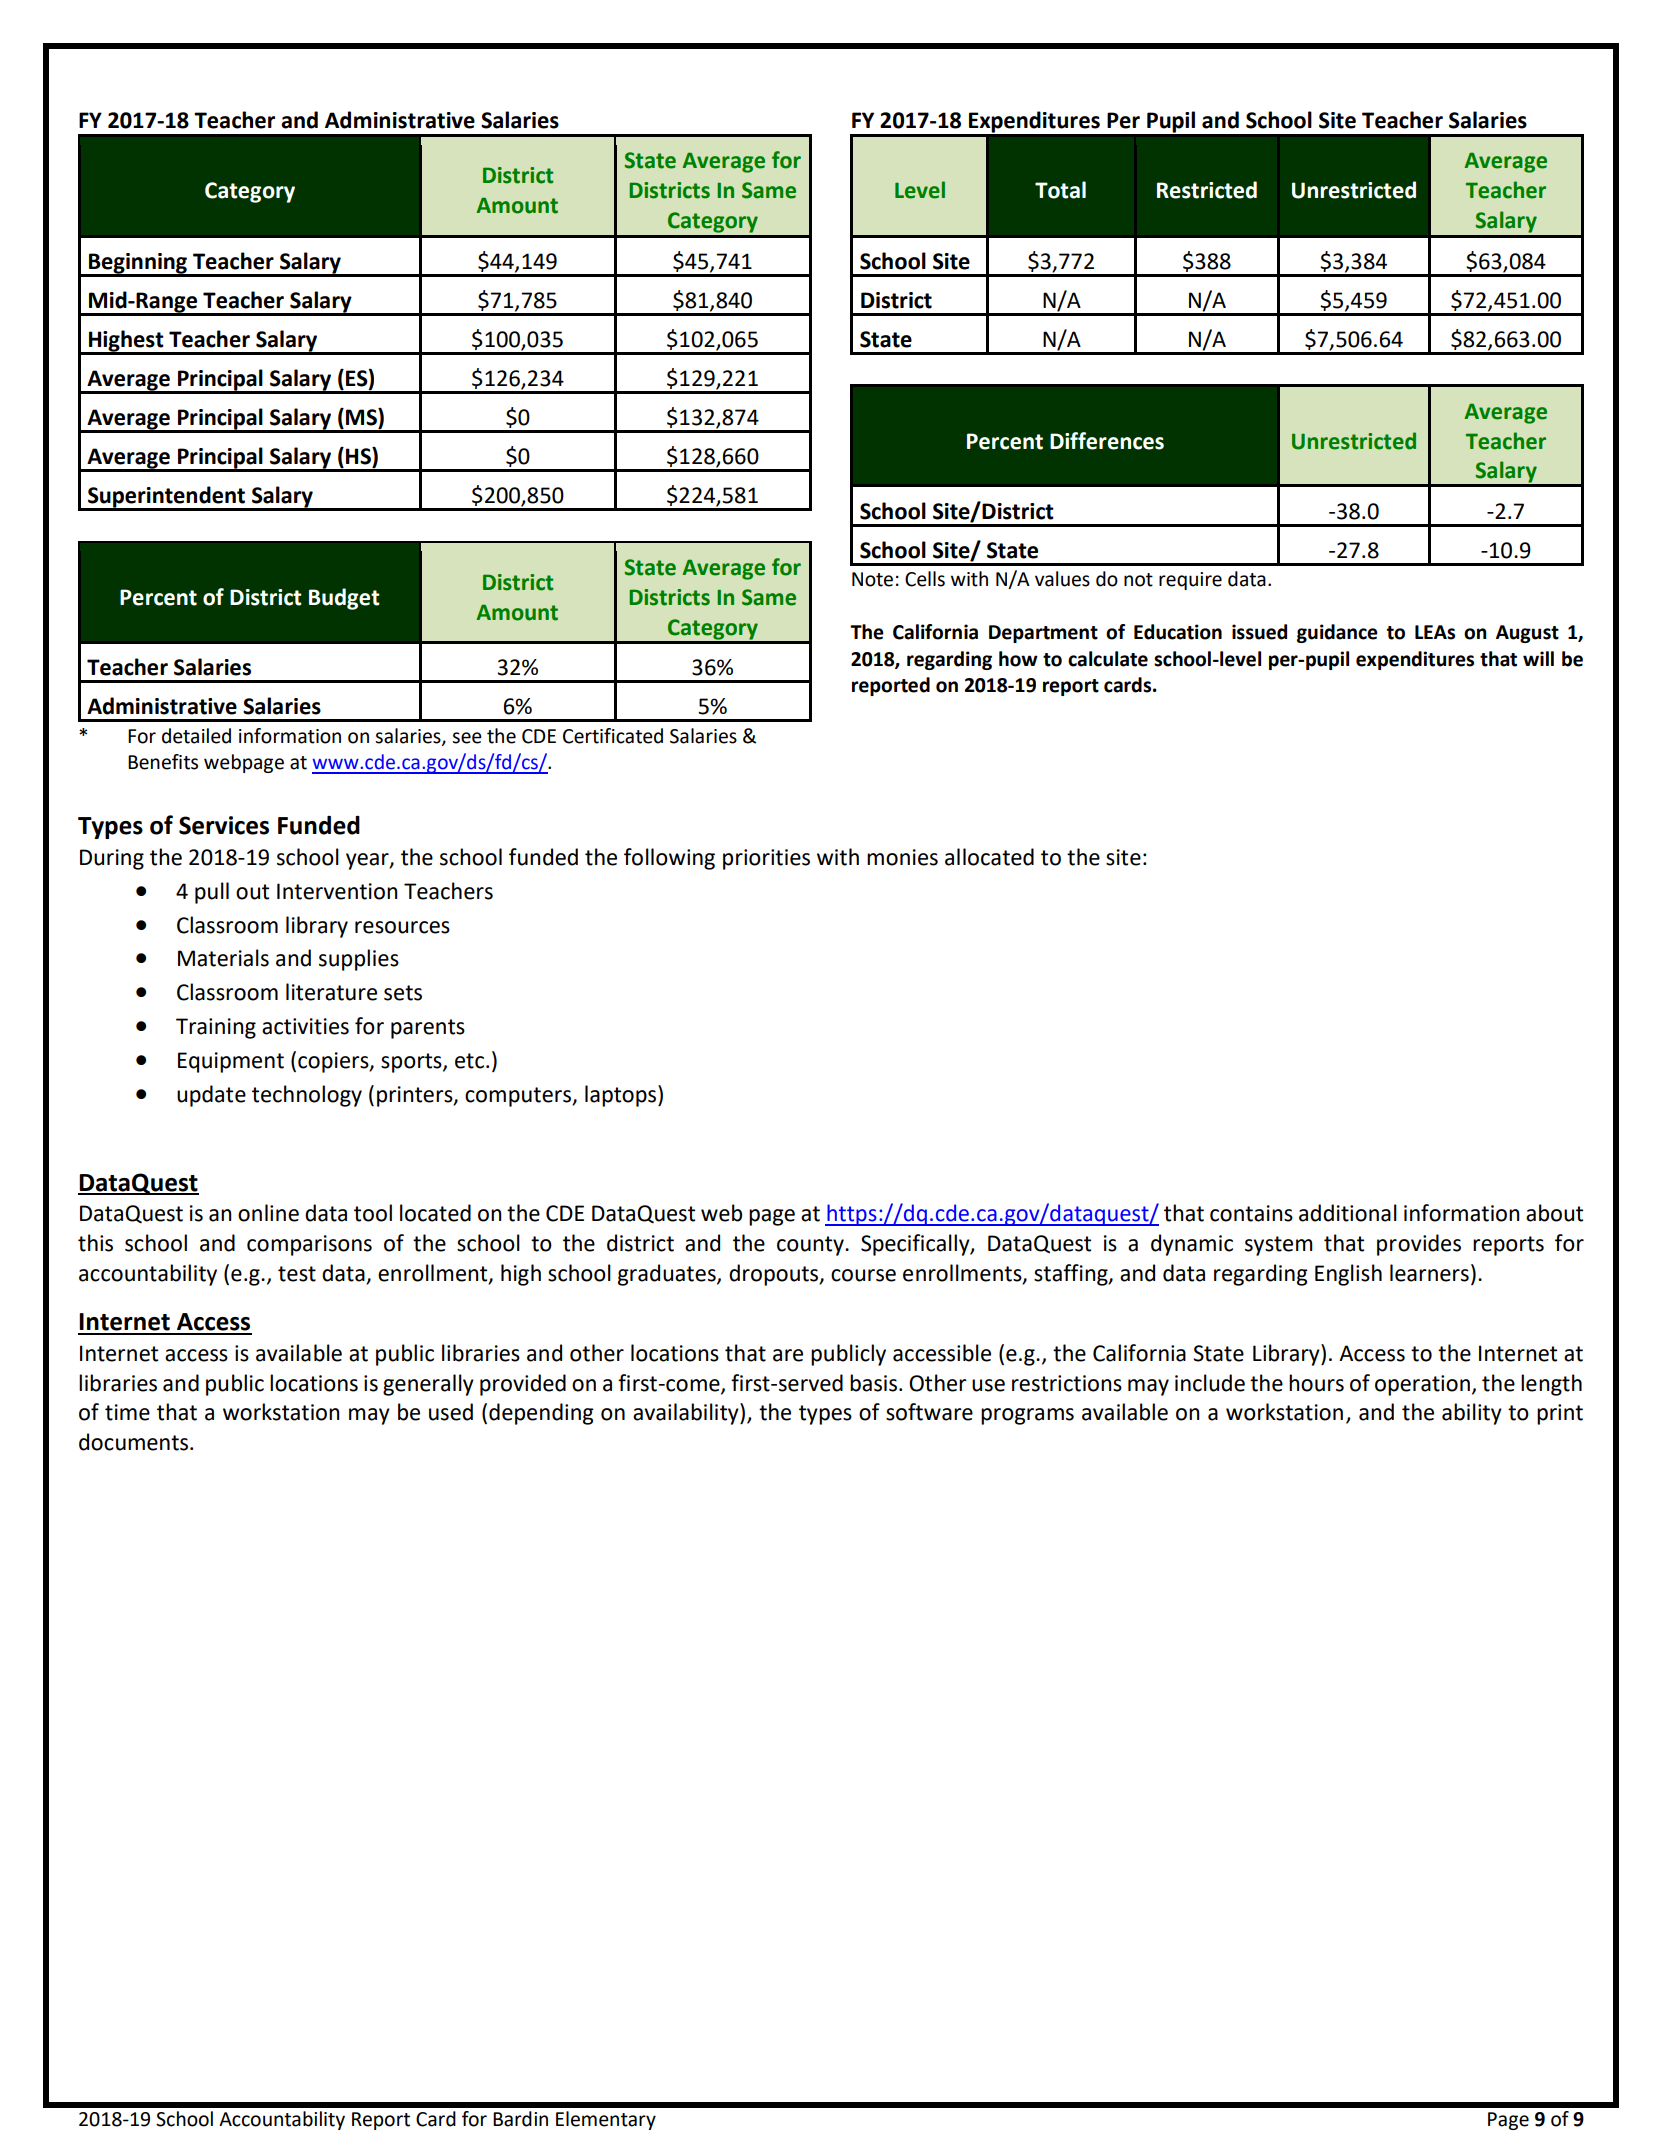  Describe the element at coordinates (224, 825) in the page. I see `Services` at that location.
